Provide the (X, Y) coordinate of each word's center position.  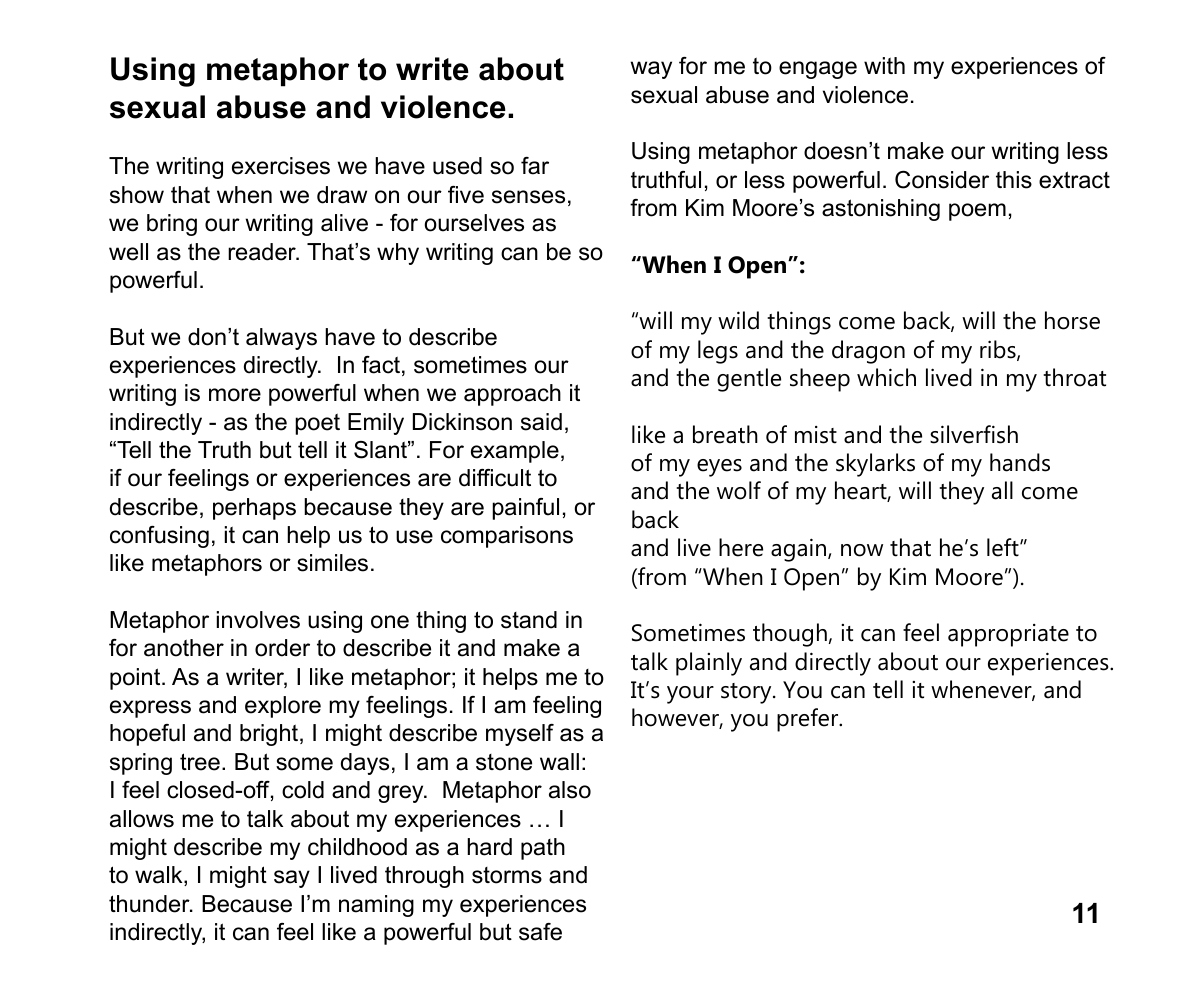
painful (525, 509)
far (535, 166)
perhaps (254, 509)
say (292, 879)
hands (1020, 462)
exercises (281, 166)
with (884, 65)
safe (540, 932)
